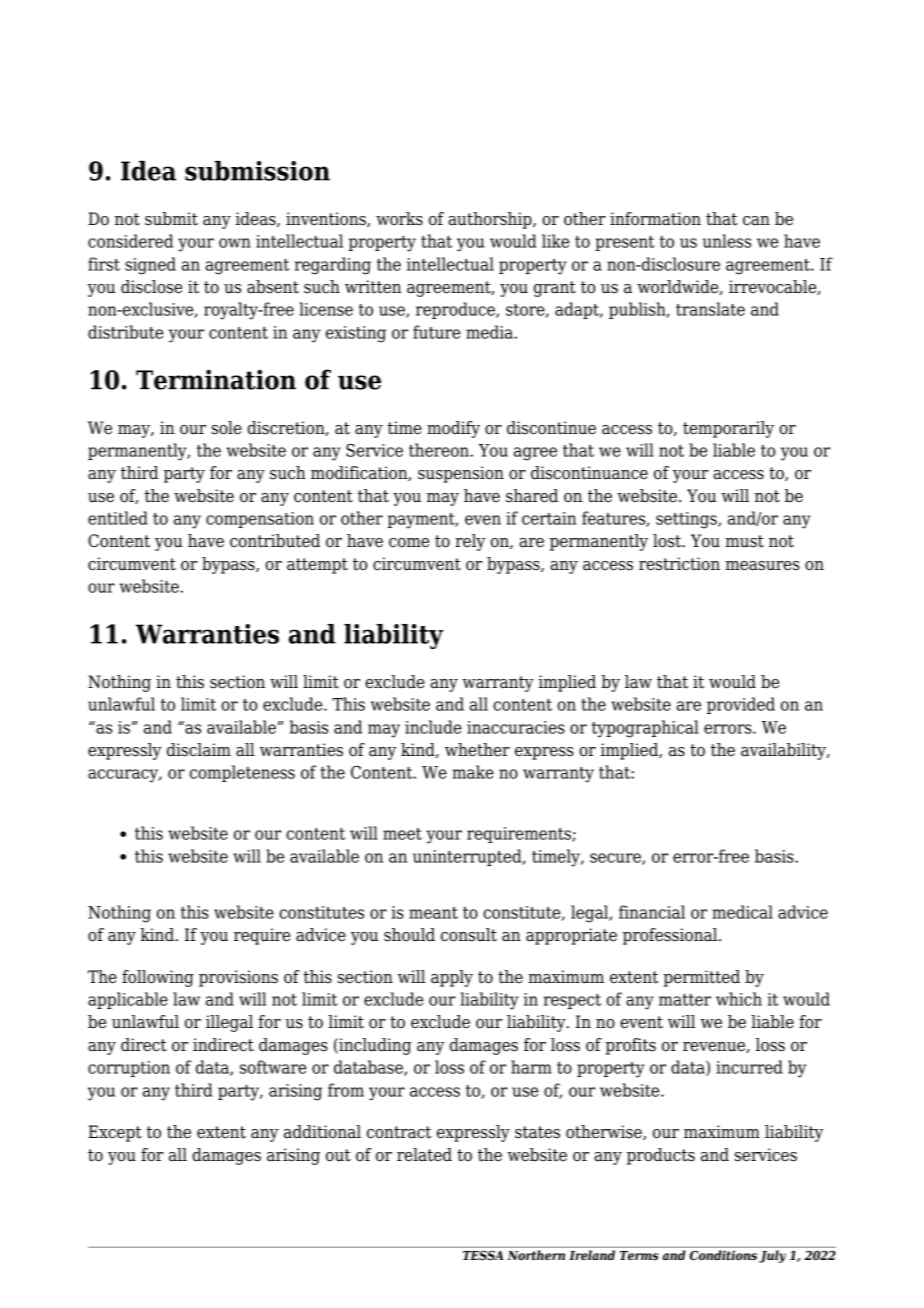 The image size is (924, 1308). I want to click on meant, so click(433, 913).
